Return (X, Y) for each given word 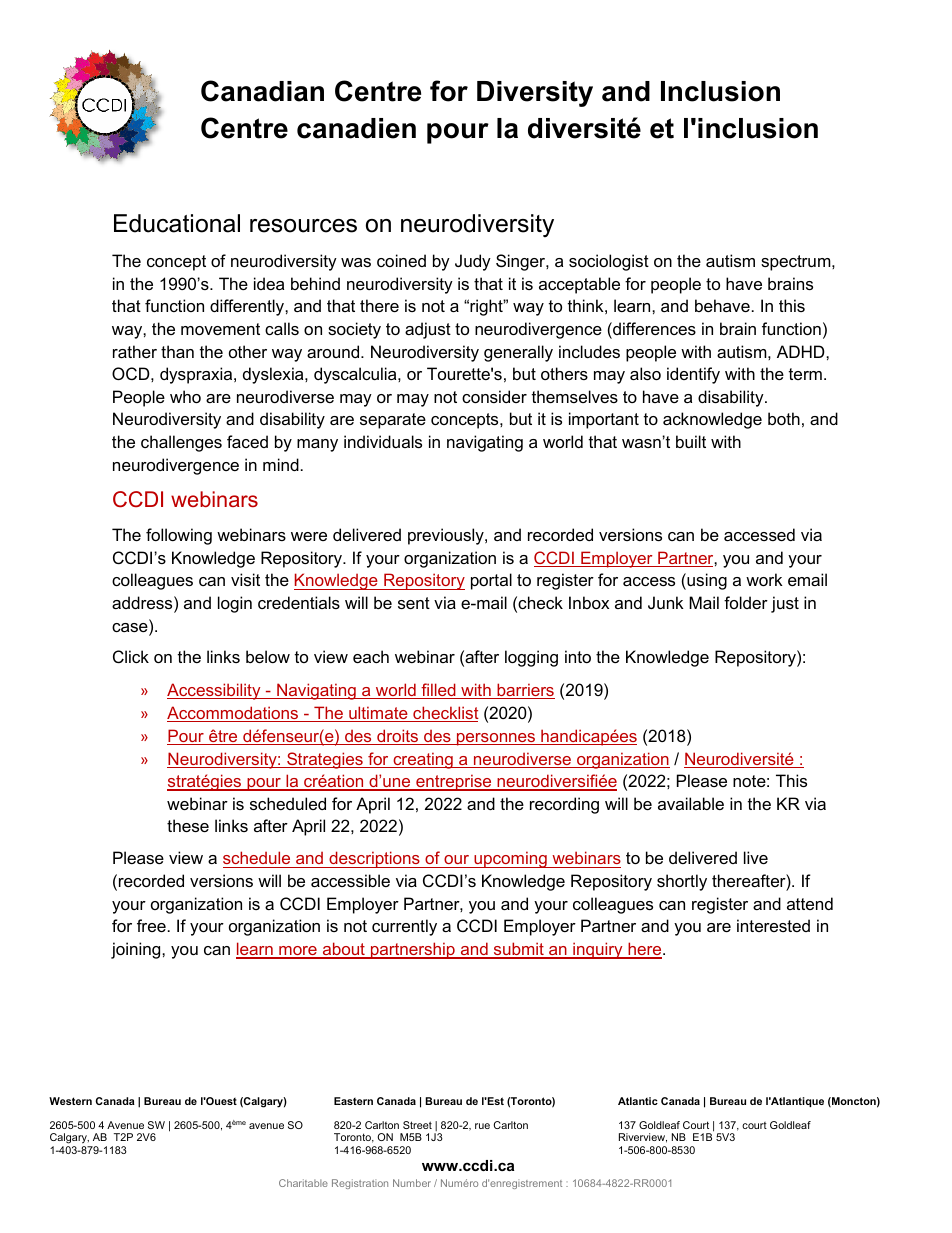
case (131, 627)
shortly (682, 882)
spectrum (797, 263)
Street (417, 1125)
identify (693, 375)
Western (70, 1101)
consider (494, 396)
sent (414, 603)
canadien (356, 128)
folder (746, 602)
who (185, 396)
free (151, 925)
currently (404, 927)
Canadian (262, 91)
